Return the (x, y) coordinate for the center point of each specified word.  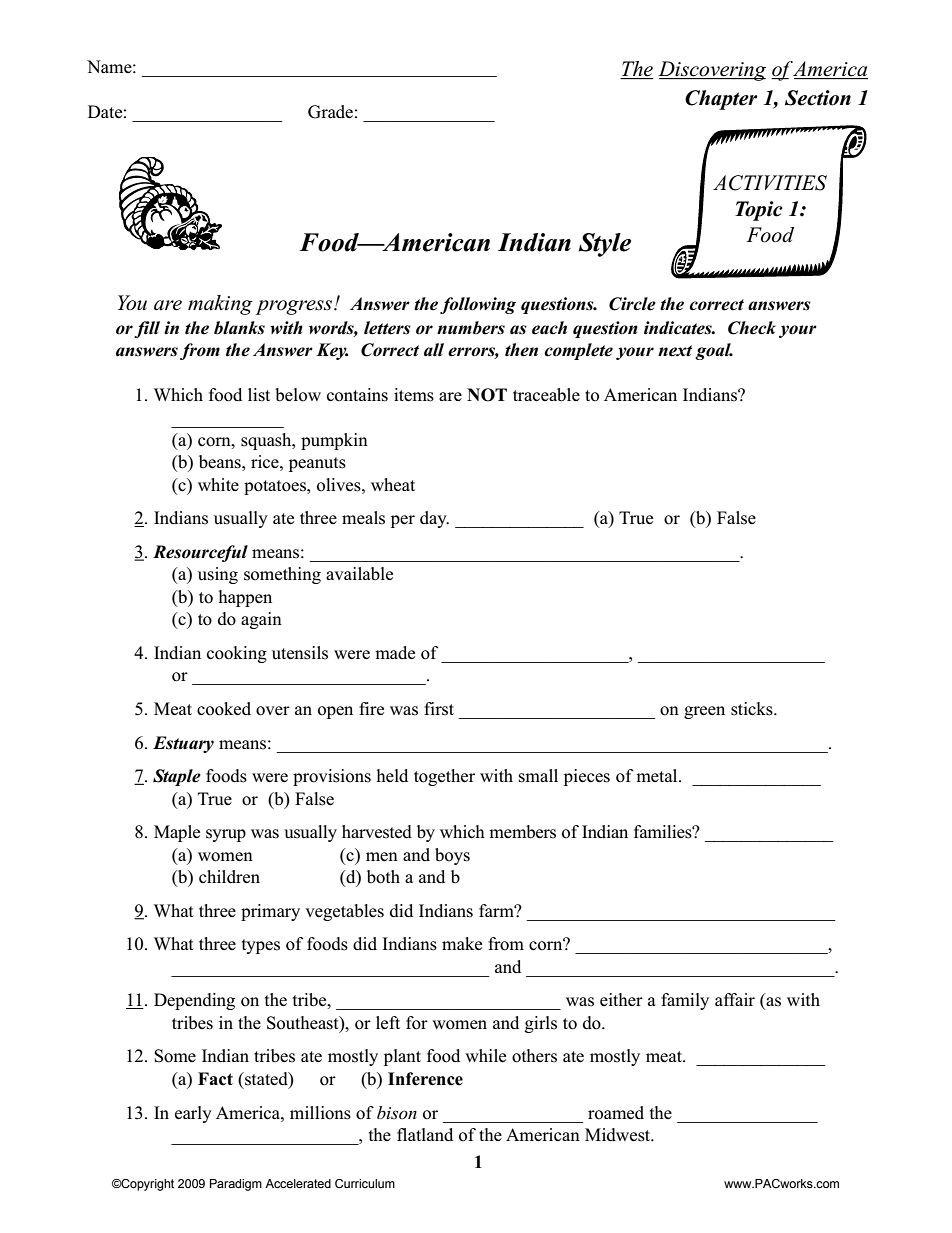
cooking (237, 654)
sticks (753, 709)
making (220, 305)
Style (605, 245)
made (395, 653)
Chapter (721, 100)
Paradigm (236, 1185)
